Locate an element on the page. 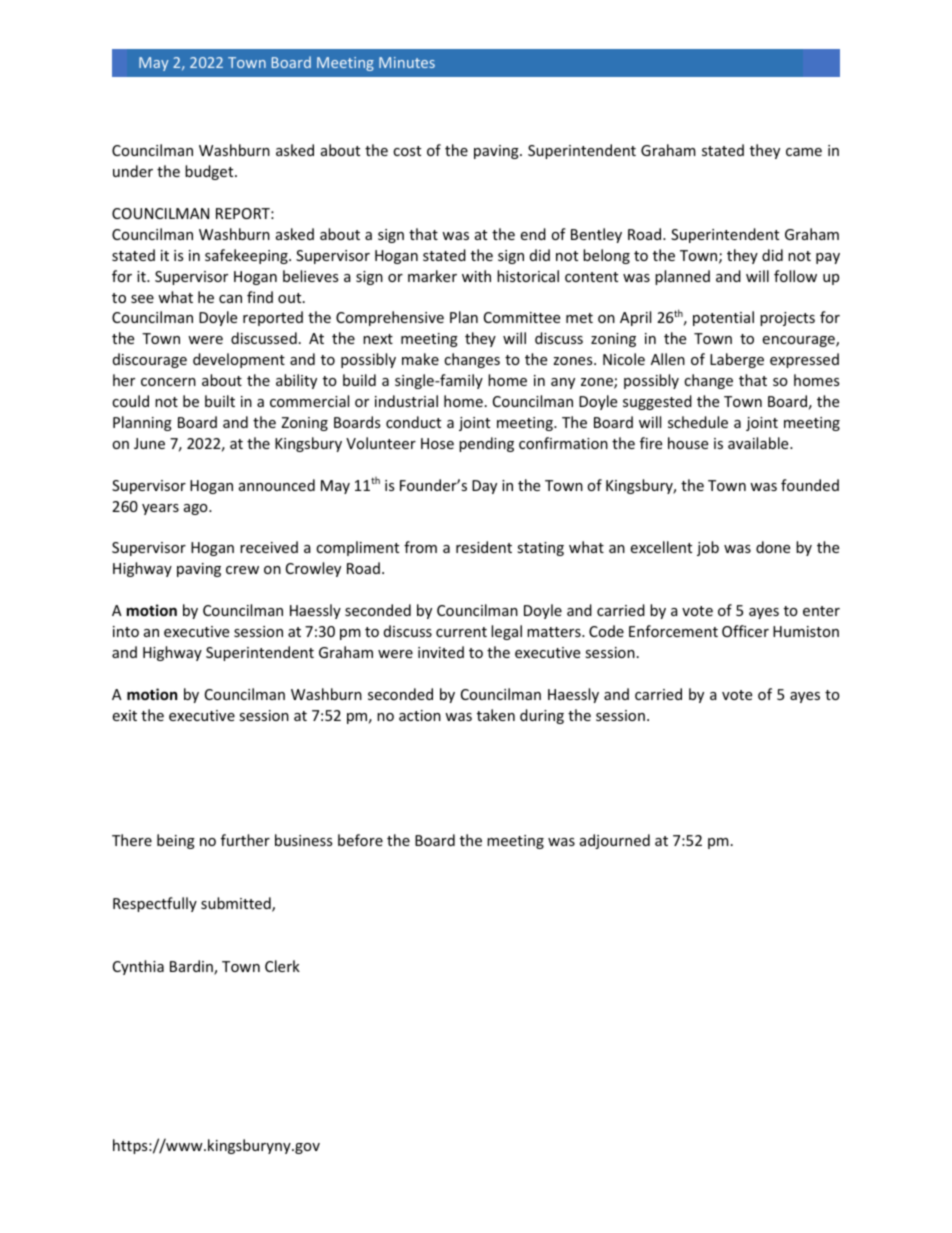 Image resolution: width=952 pixels, height=1233 pixels. budget is located at coordinates (210, 172).
